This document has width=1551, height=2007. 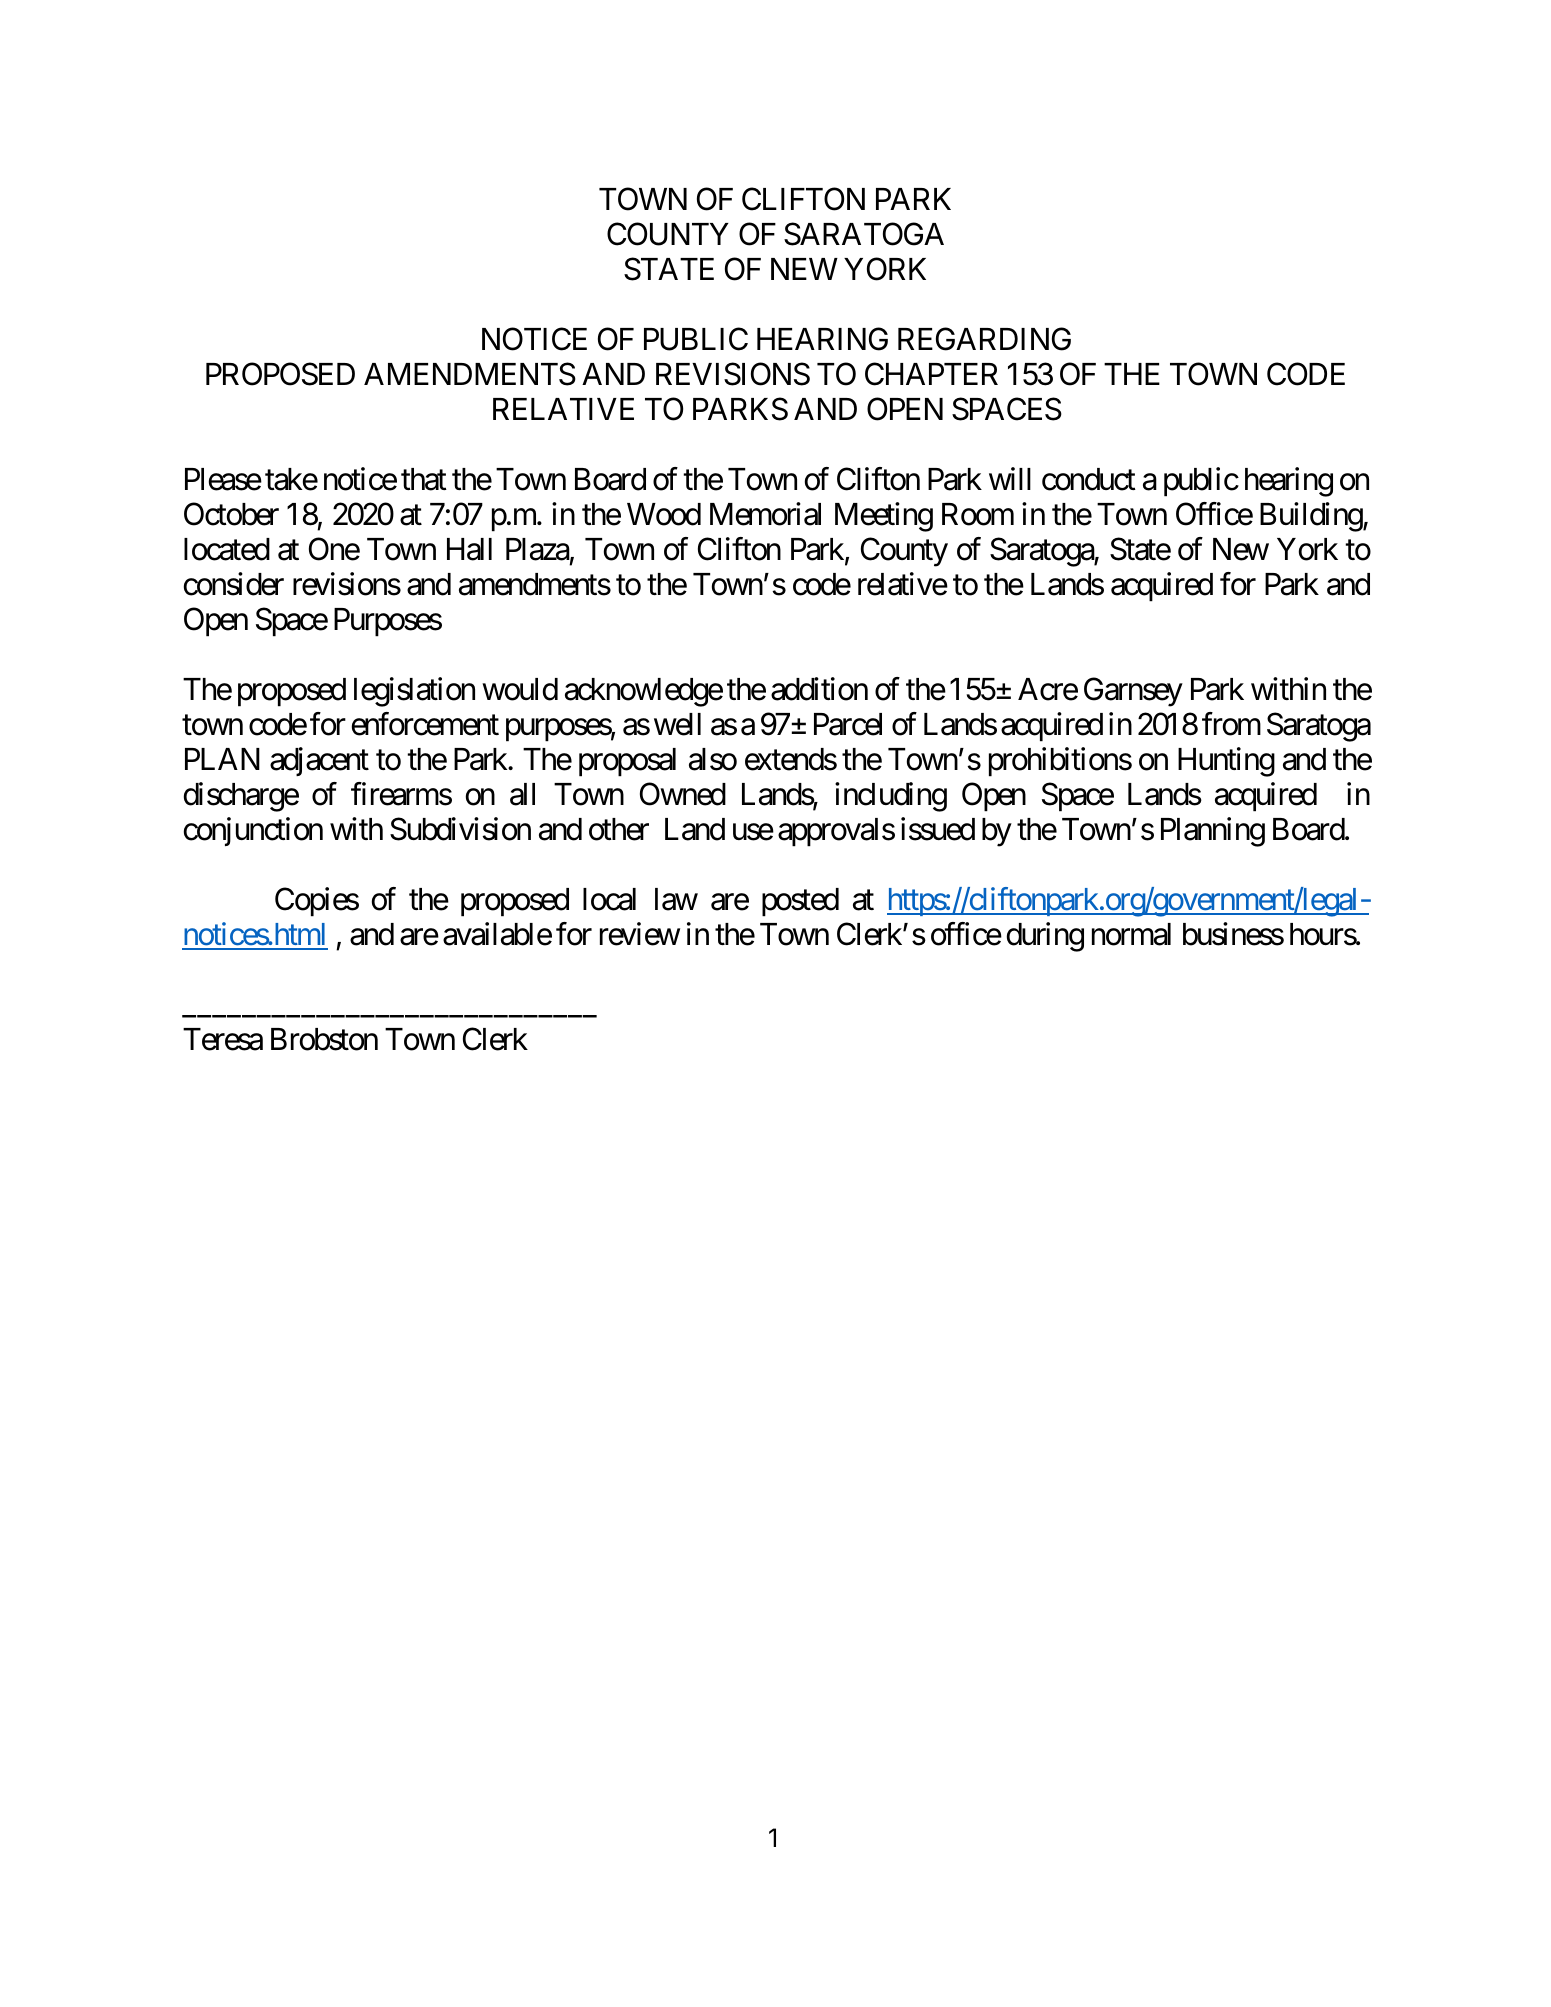 What do you see at coordinates (1231, 724) in the document?
I see `from` at bounding box center [1231, 724].
